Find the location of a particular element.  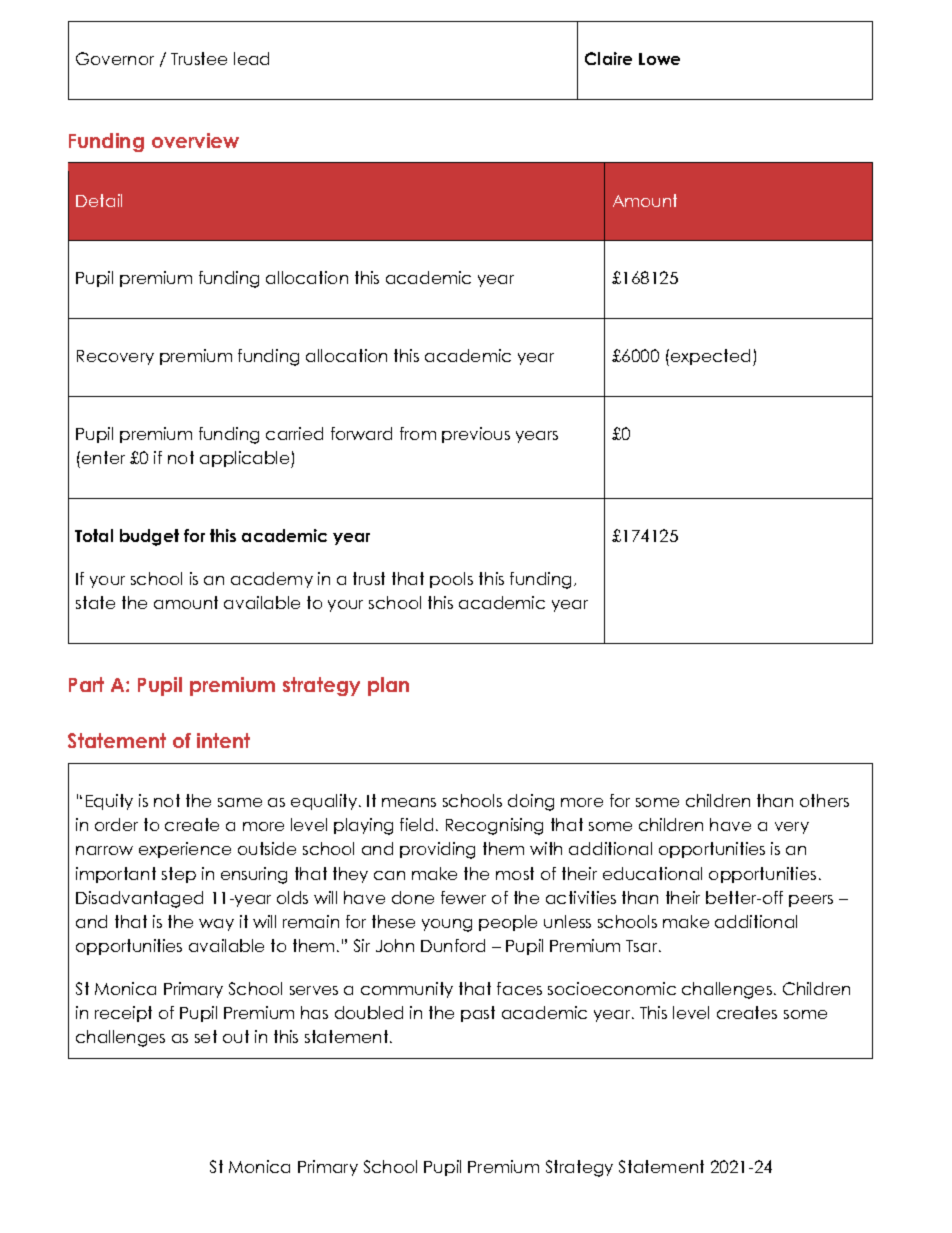

receipt is located at coordinates (123, 1014).
